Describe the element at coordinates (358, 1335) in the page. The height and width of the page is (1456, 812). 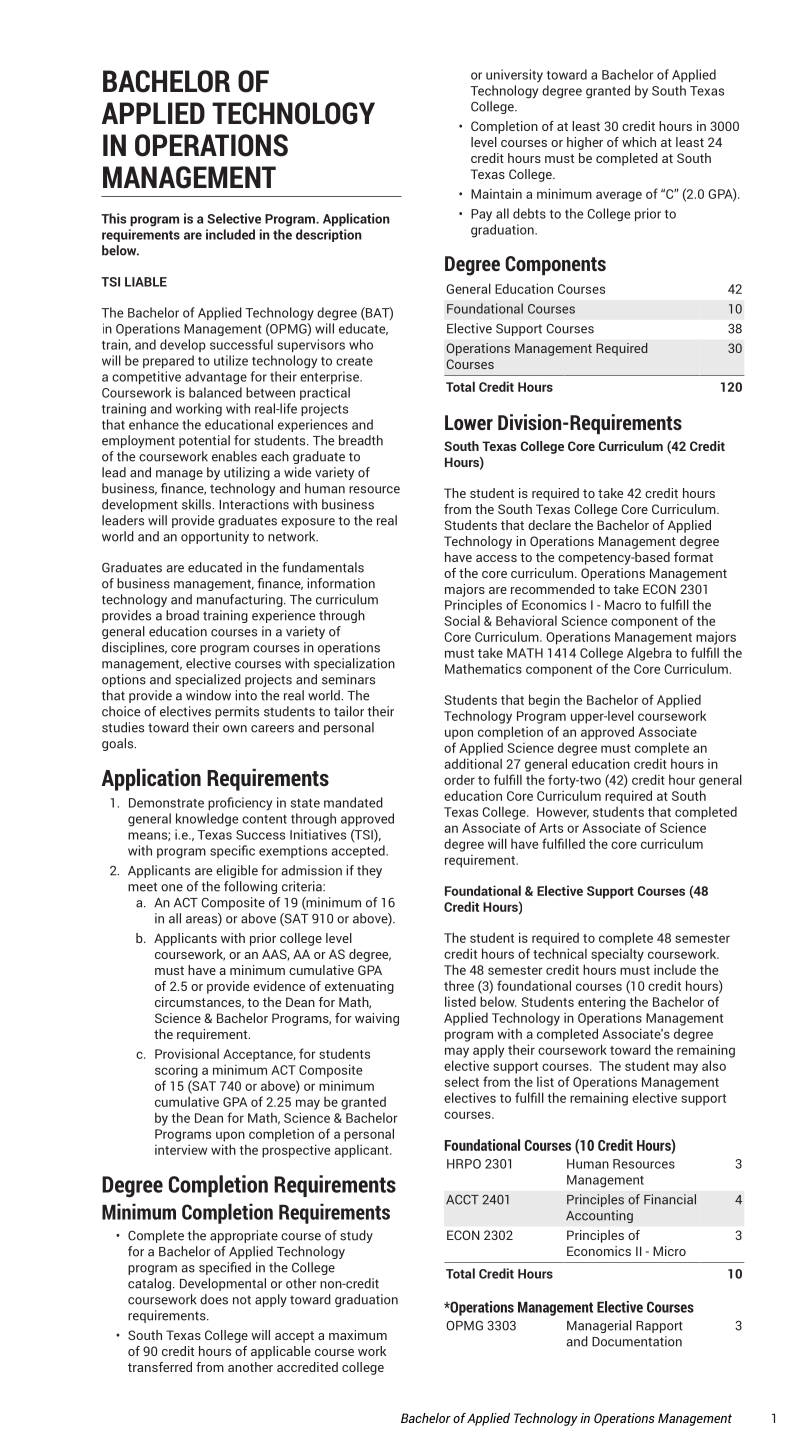
I see `maximum` at that location.
